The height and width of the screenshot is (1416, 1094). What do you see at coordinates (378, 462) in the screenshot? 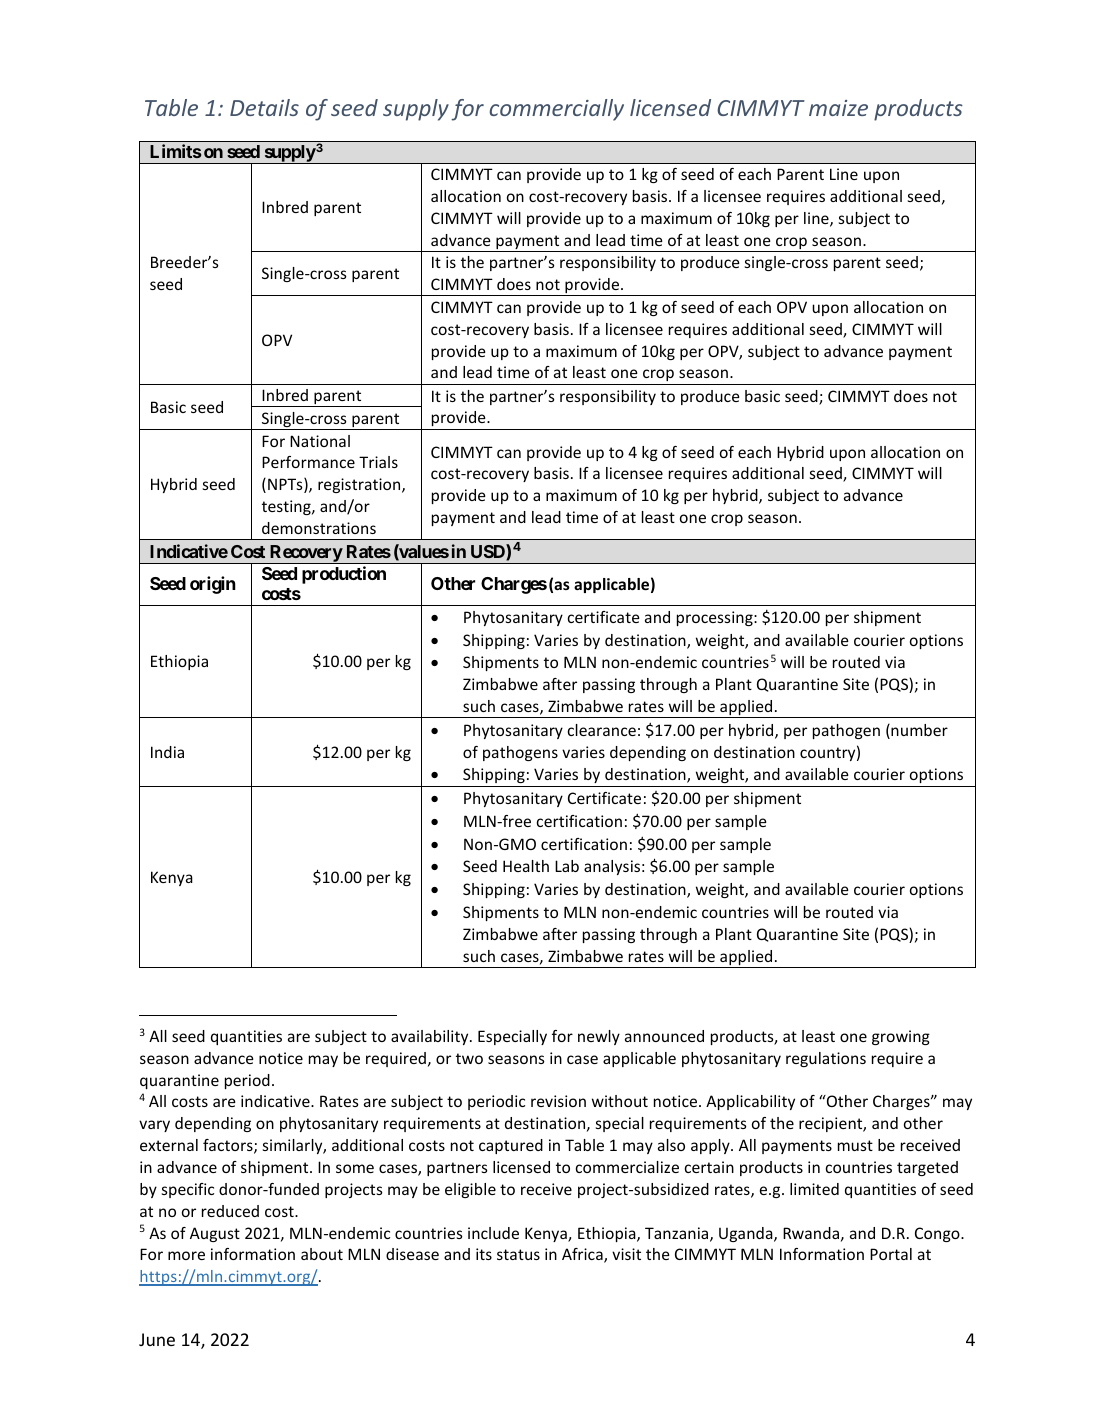
I see `Trials` at bounding box center [378, 462].
